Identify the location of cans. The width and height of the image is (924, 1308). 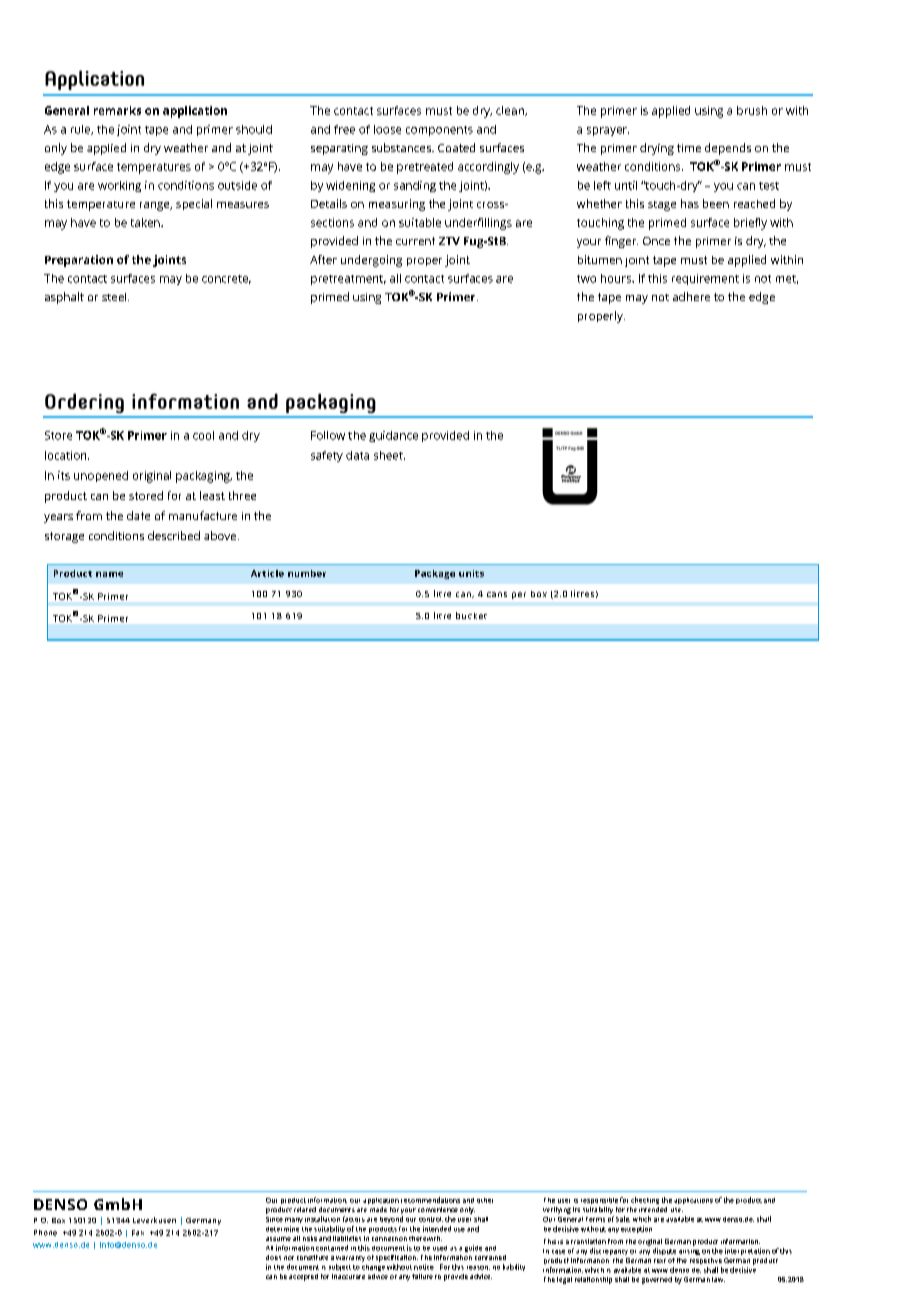
(497, 594).
